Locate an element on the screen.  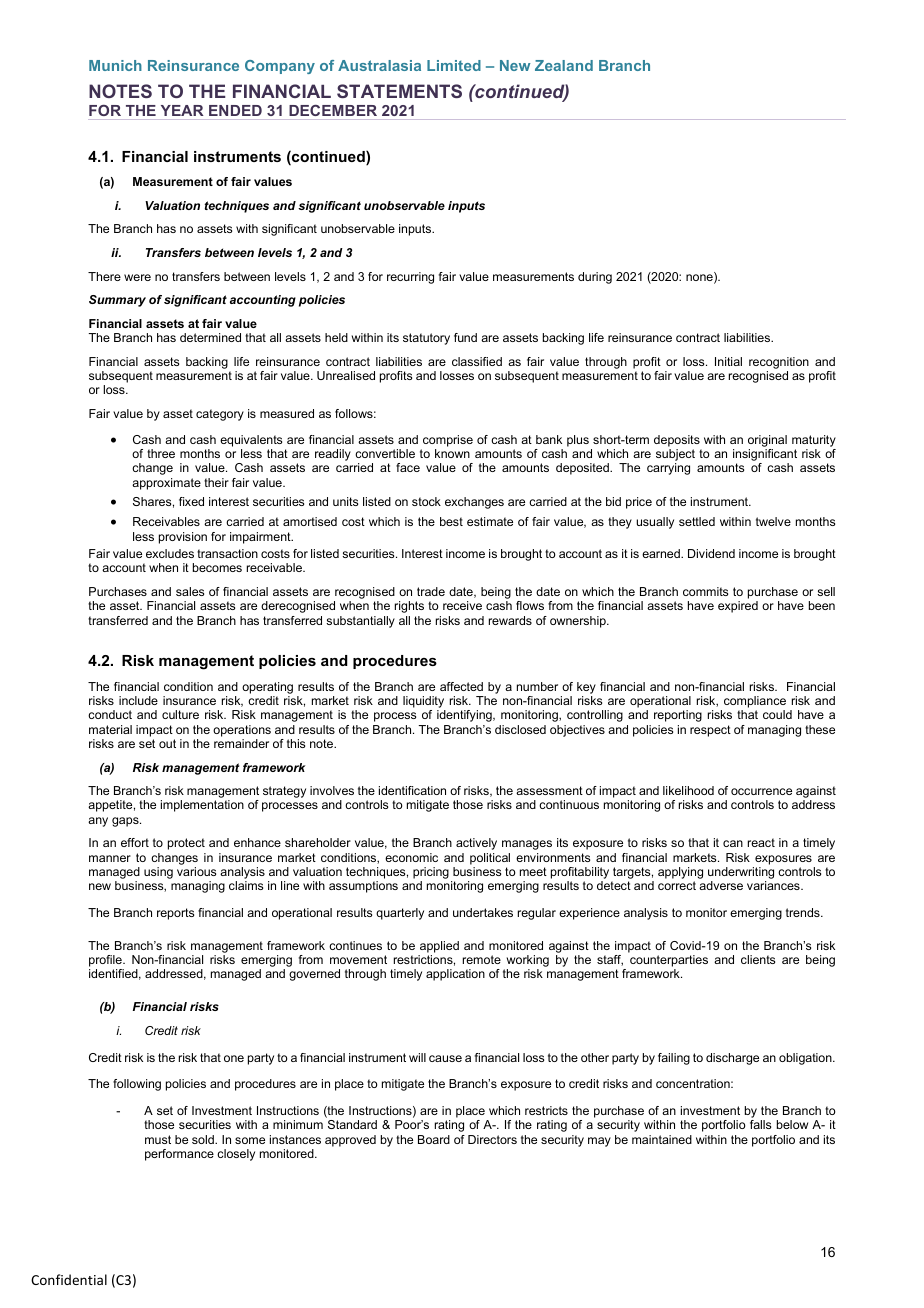
original is located at coordinates (767, 441).
